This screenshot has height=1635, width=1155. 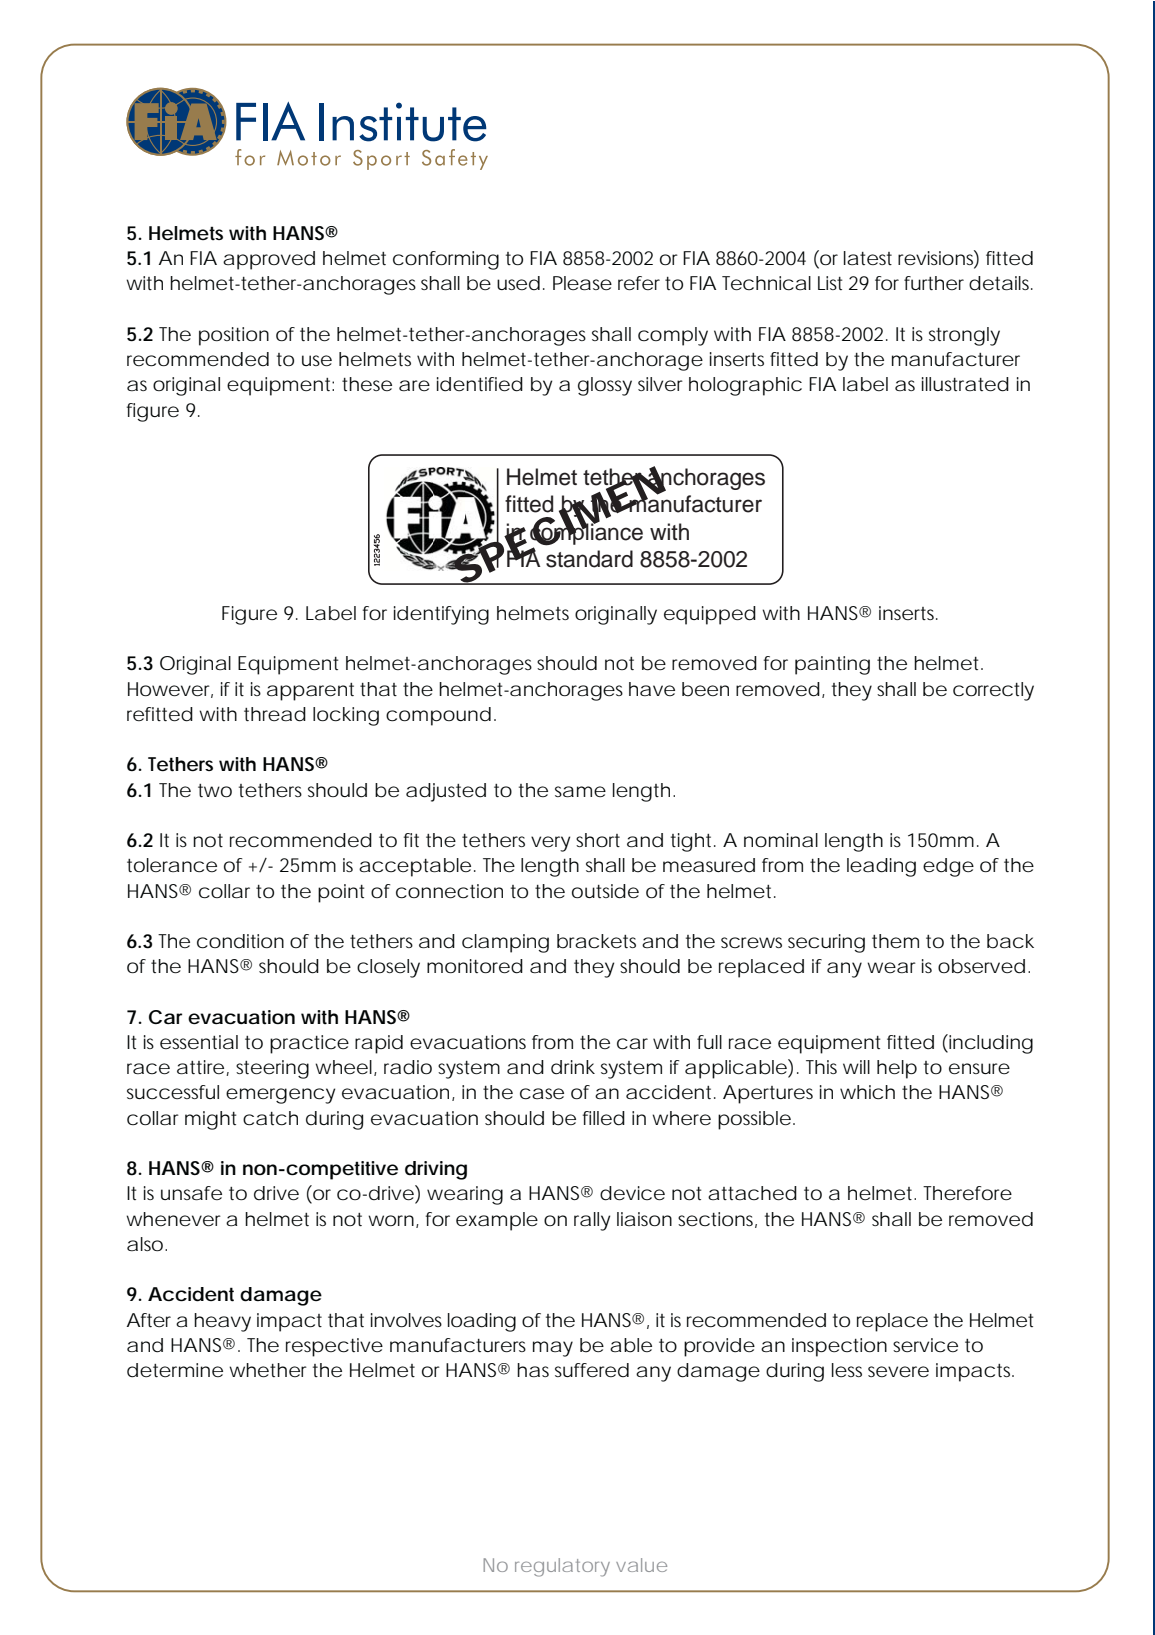 I want to click on approved, so click(x=269, y=260).
